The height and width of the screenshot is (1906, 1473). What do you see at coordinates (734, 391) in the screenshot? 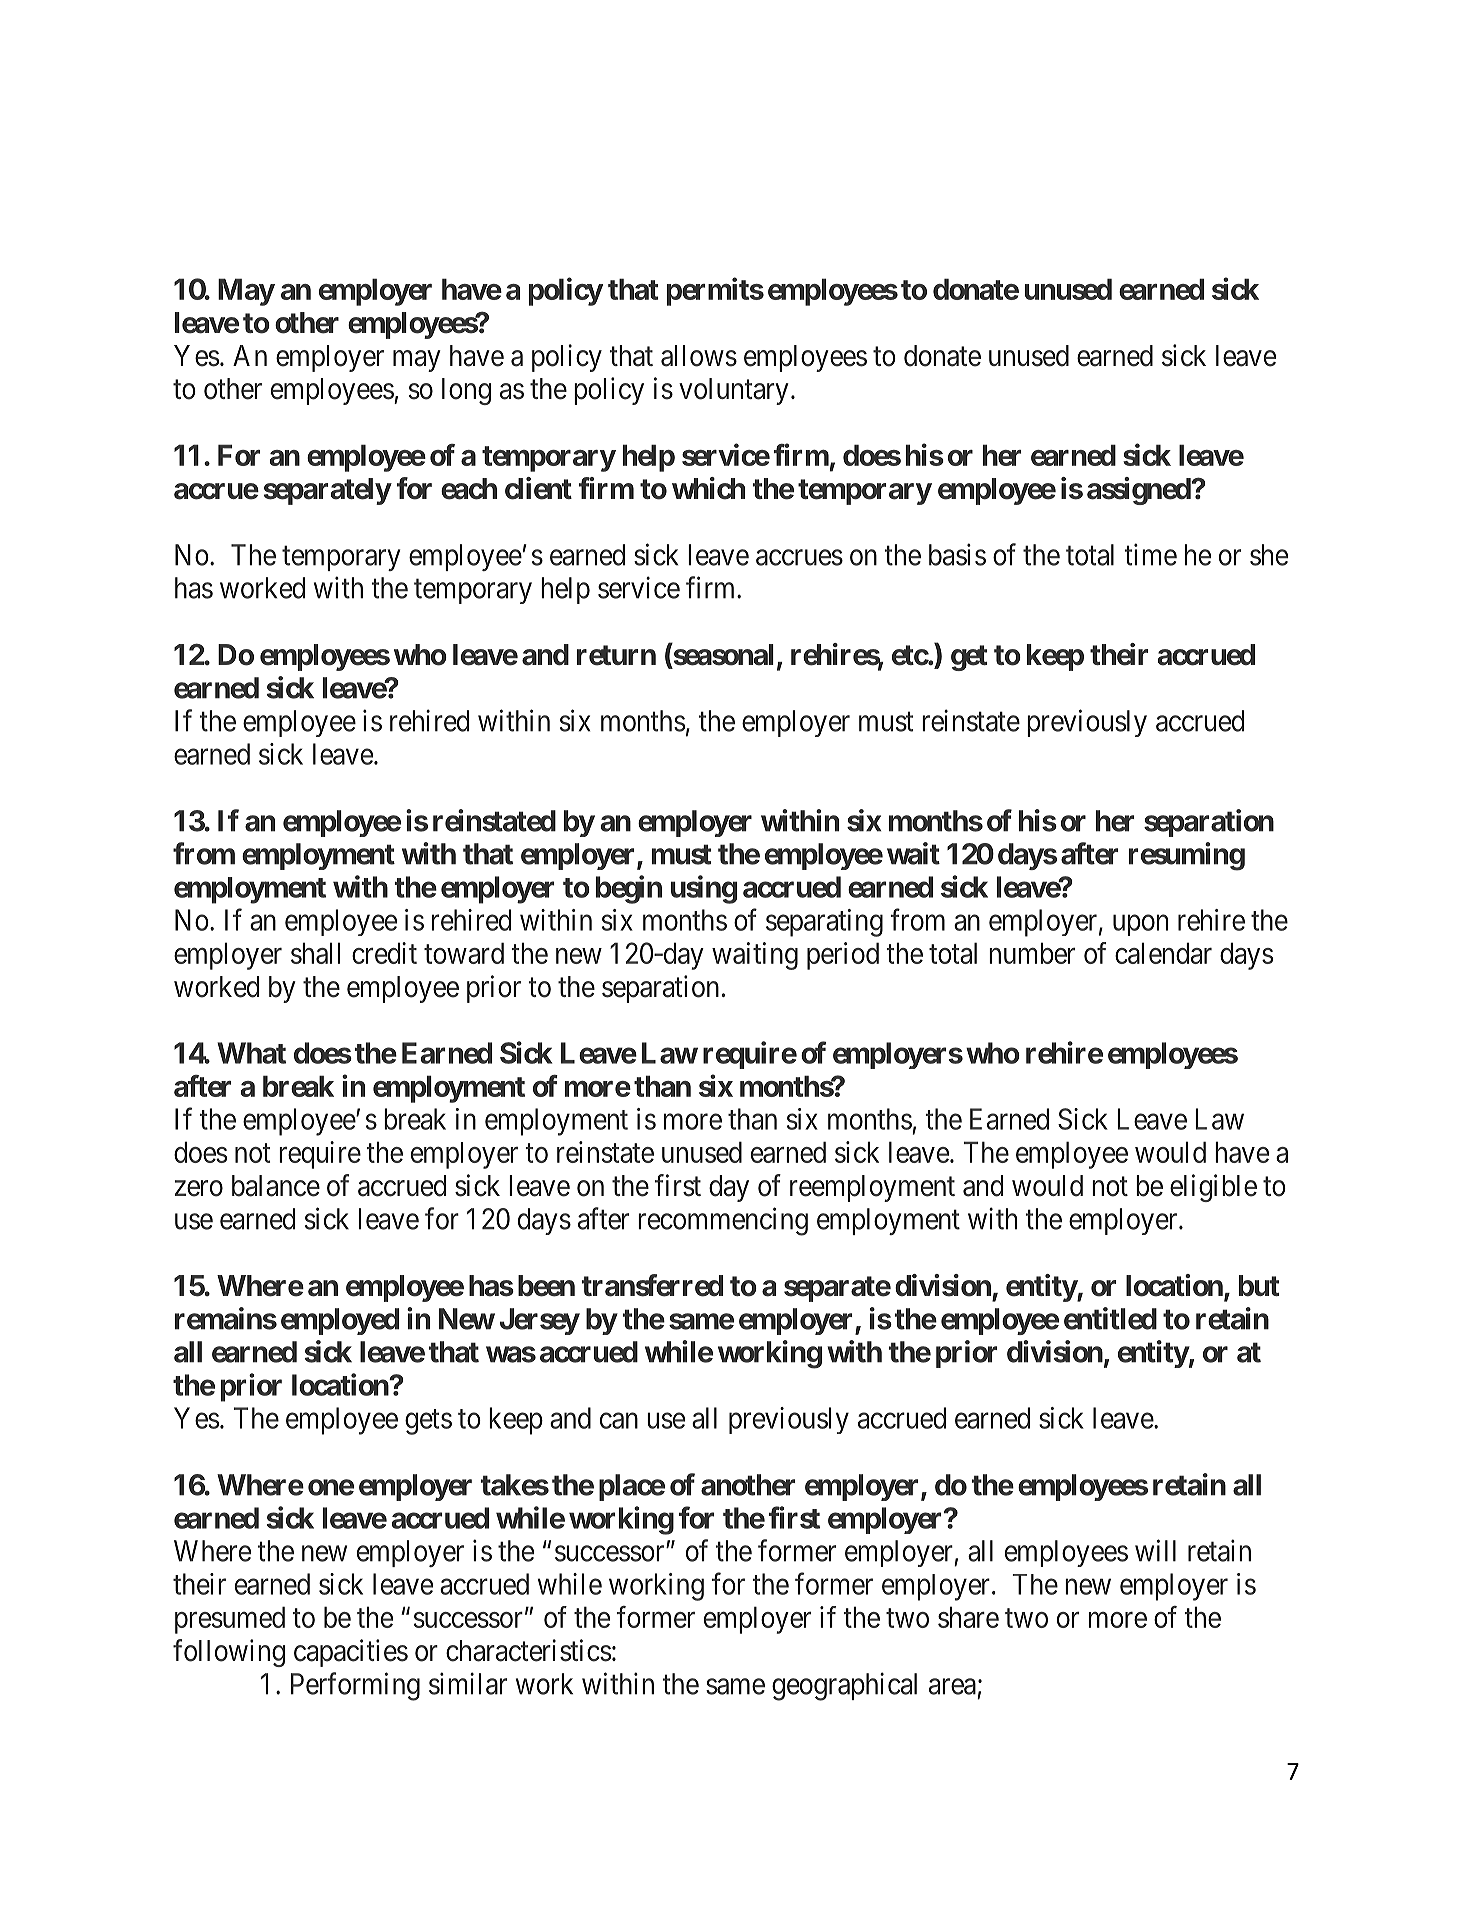
I see `voluntary` at bounding box center [734, 391].
